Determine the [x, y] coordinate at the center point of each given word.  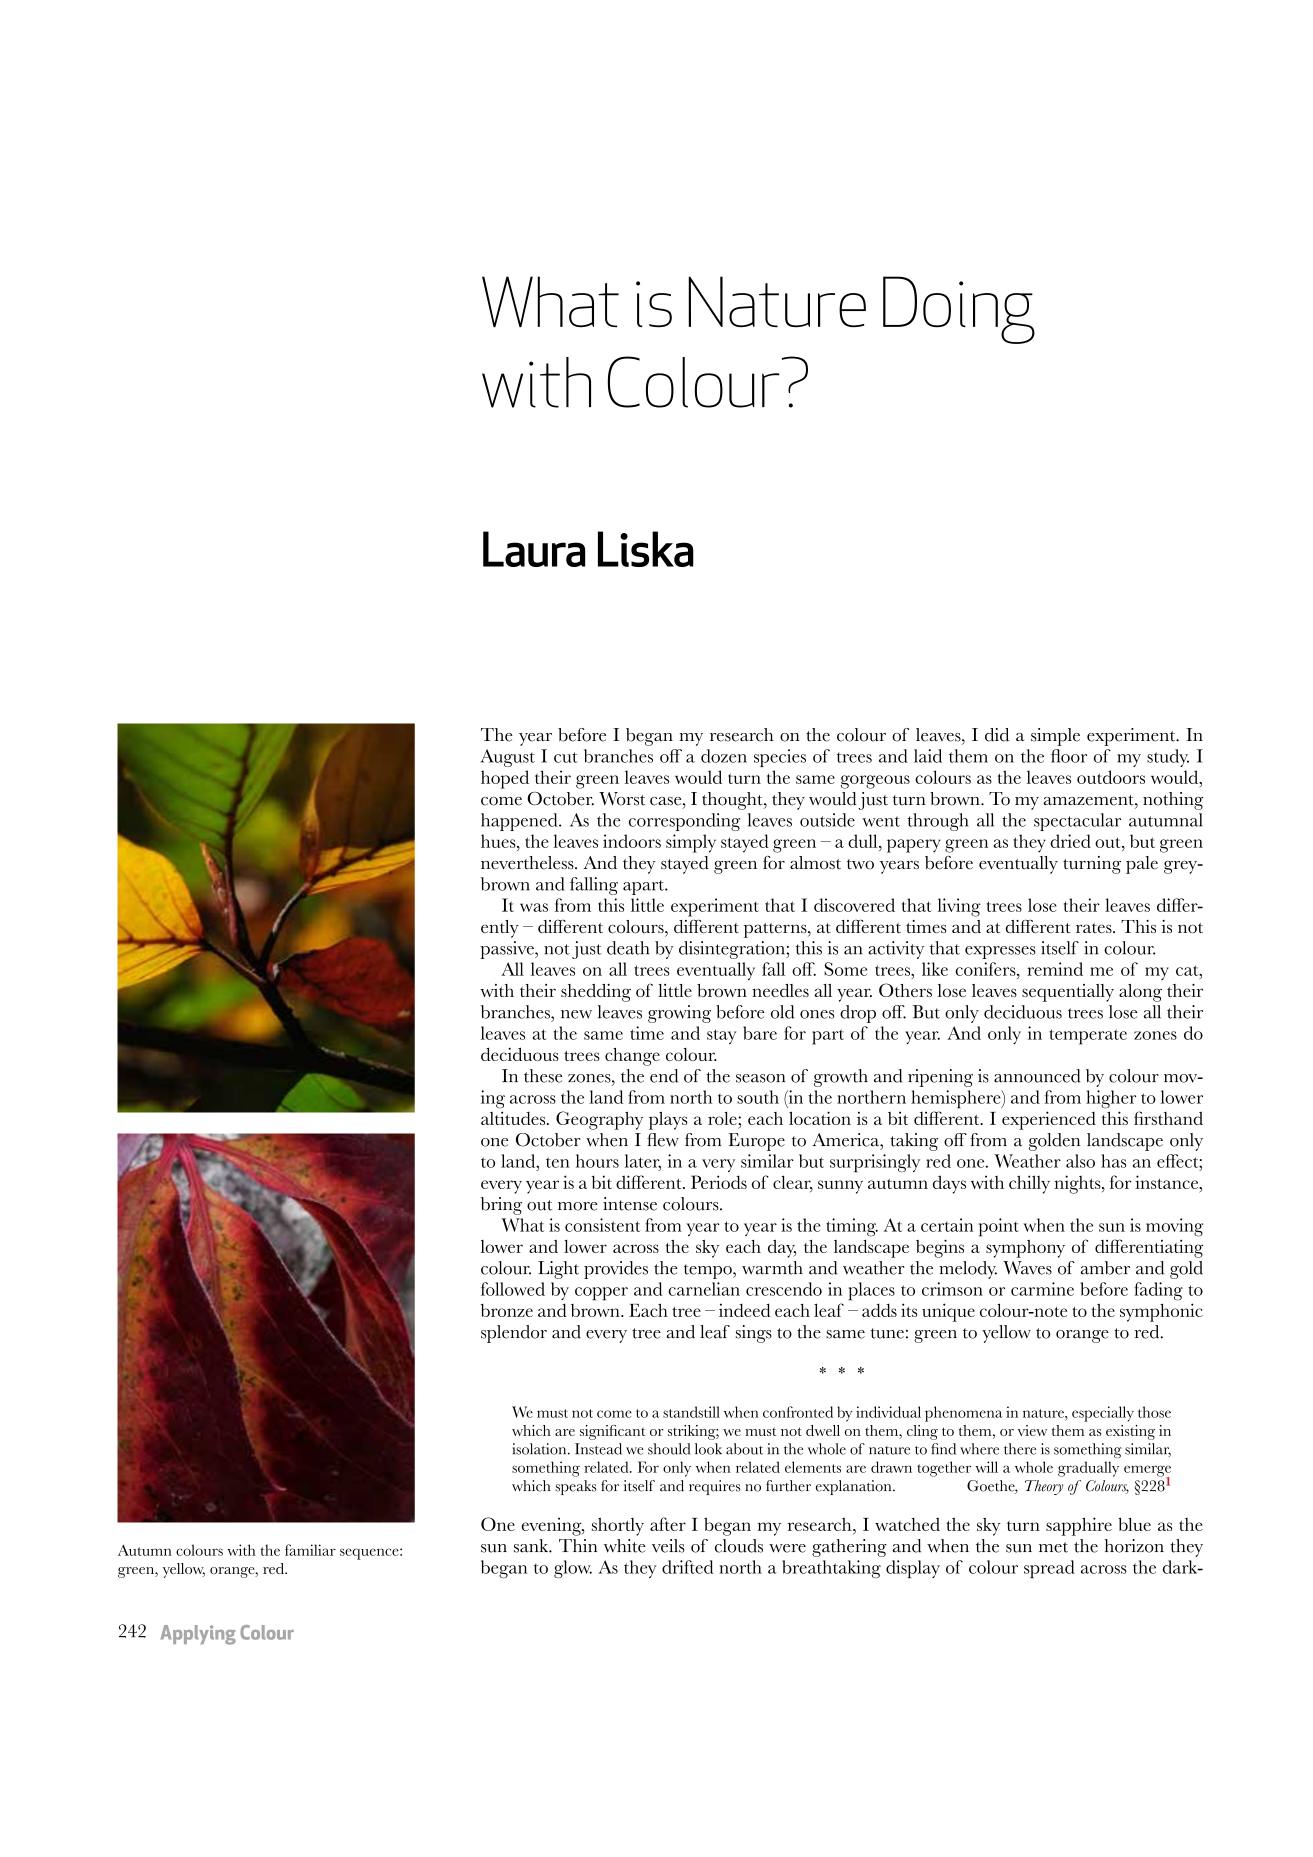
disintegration [733, 950]
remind [1055, 969]
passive [508, 950]
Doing [959, 310]
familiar [310, 1550]
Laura [534, 549]
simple [1055, 737]
